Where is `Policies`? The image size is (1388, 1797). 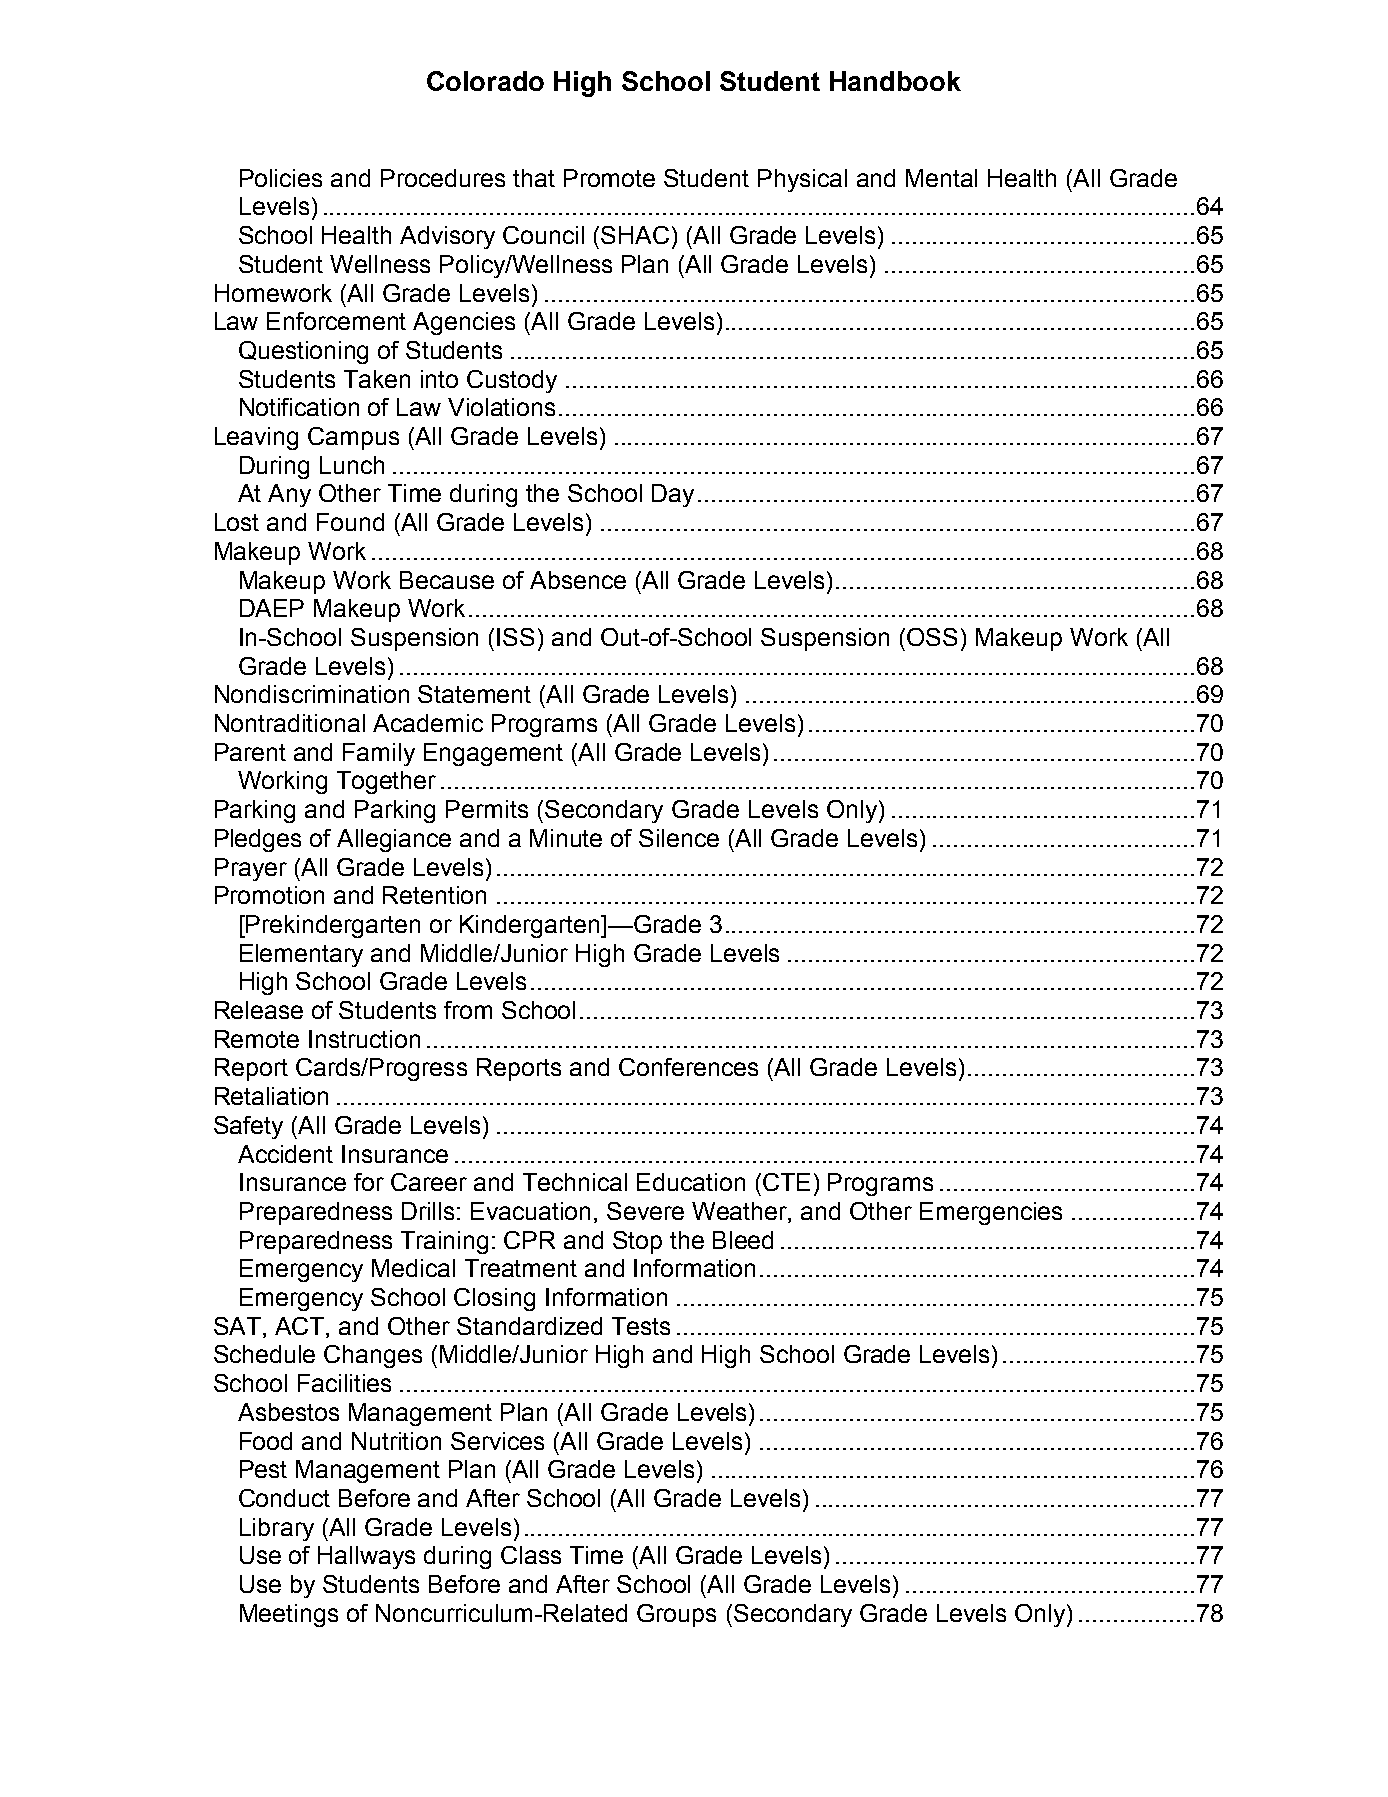 Policies is located at coordinates (281, 178).
